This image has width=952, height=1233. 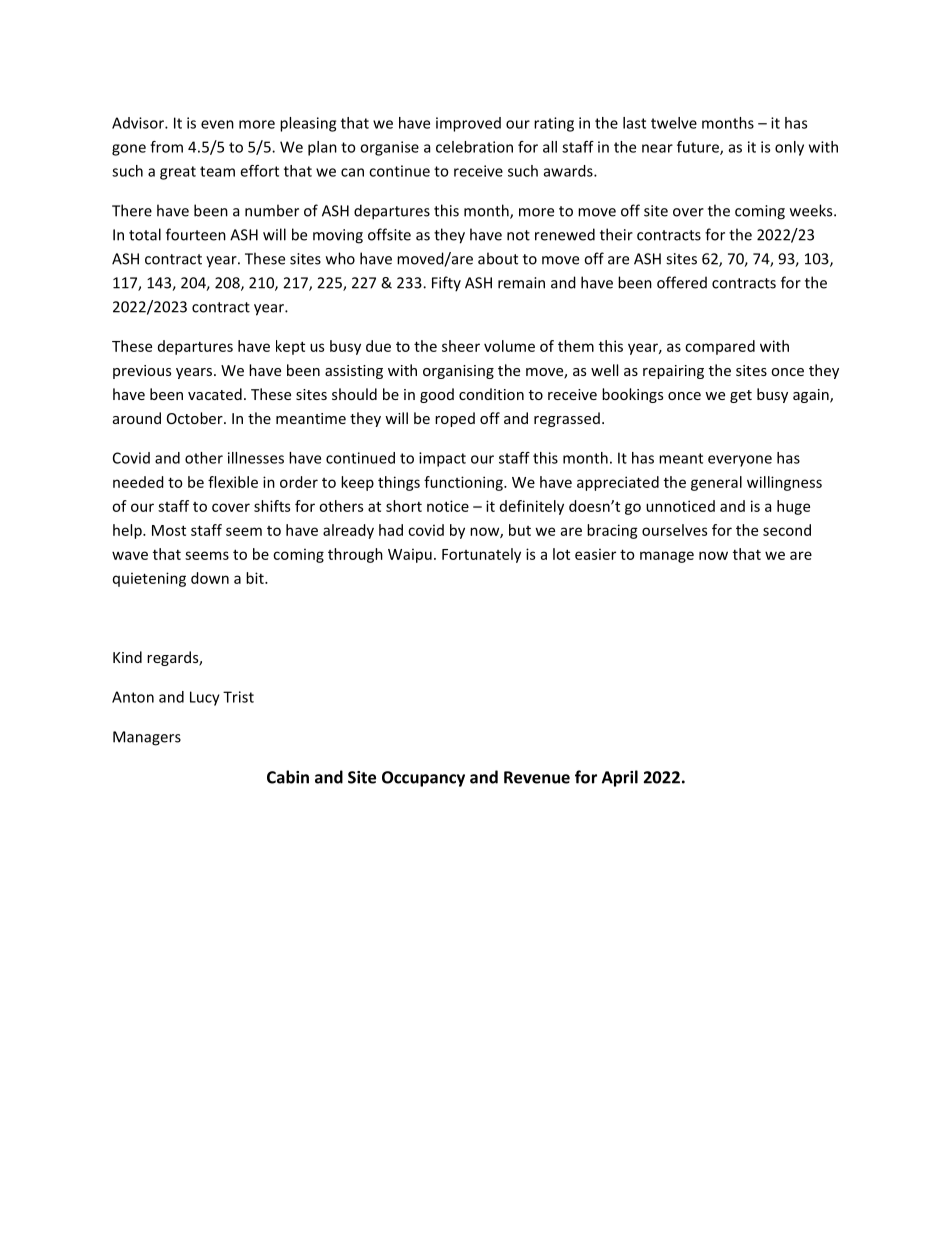 What do you see at coordinates (423, 779) in the image?
I see `Occupancy` at bounding box center [423, 779].
